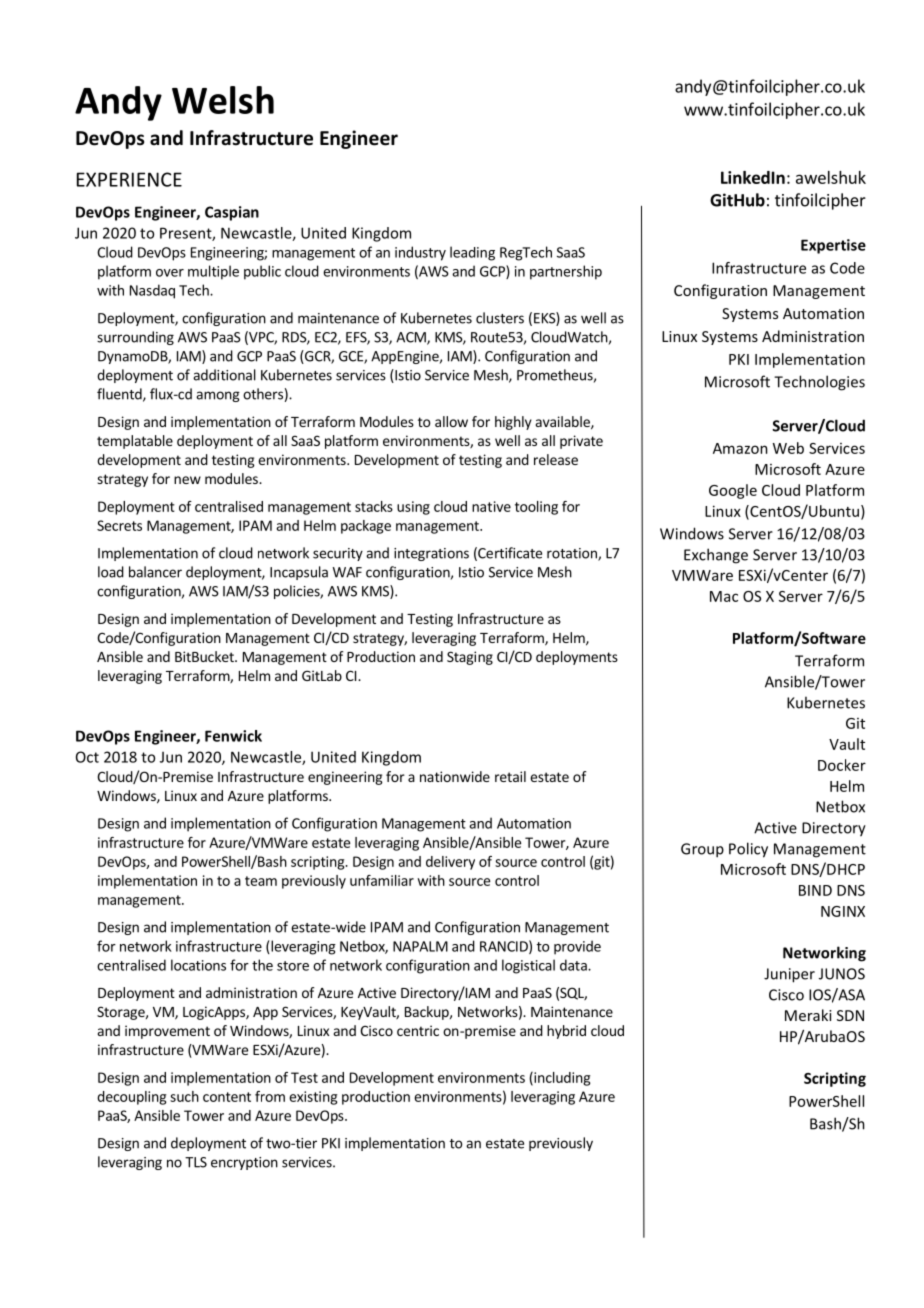 This screenshot has width=924, height=1308. I want to click on Expertise, so click(833, 246).
